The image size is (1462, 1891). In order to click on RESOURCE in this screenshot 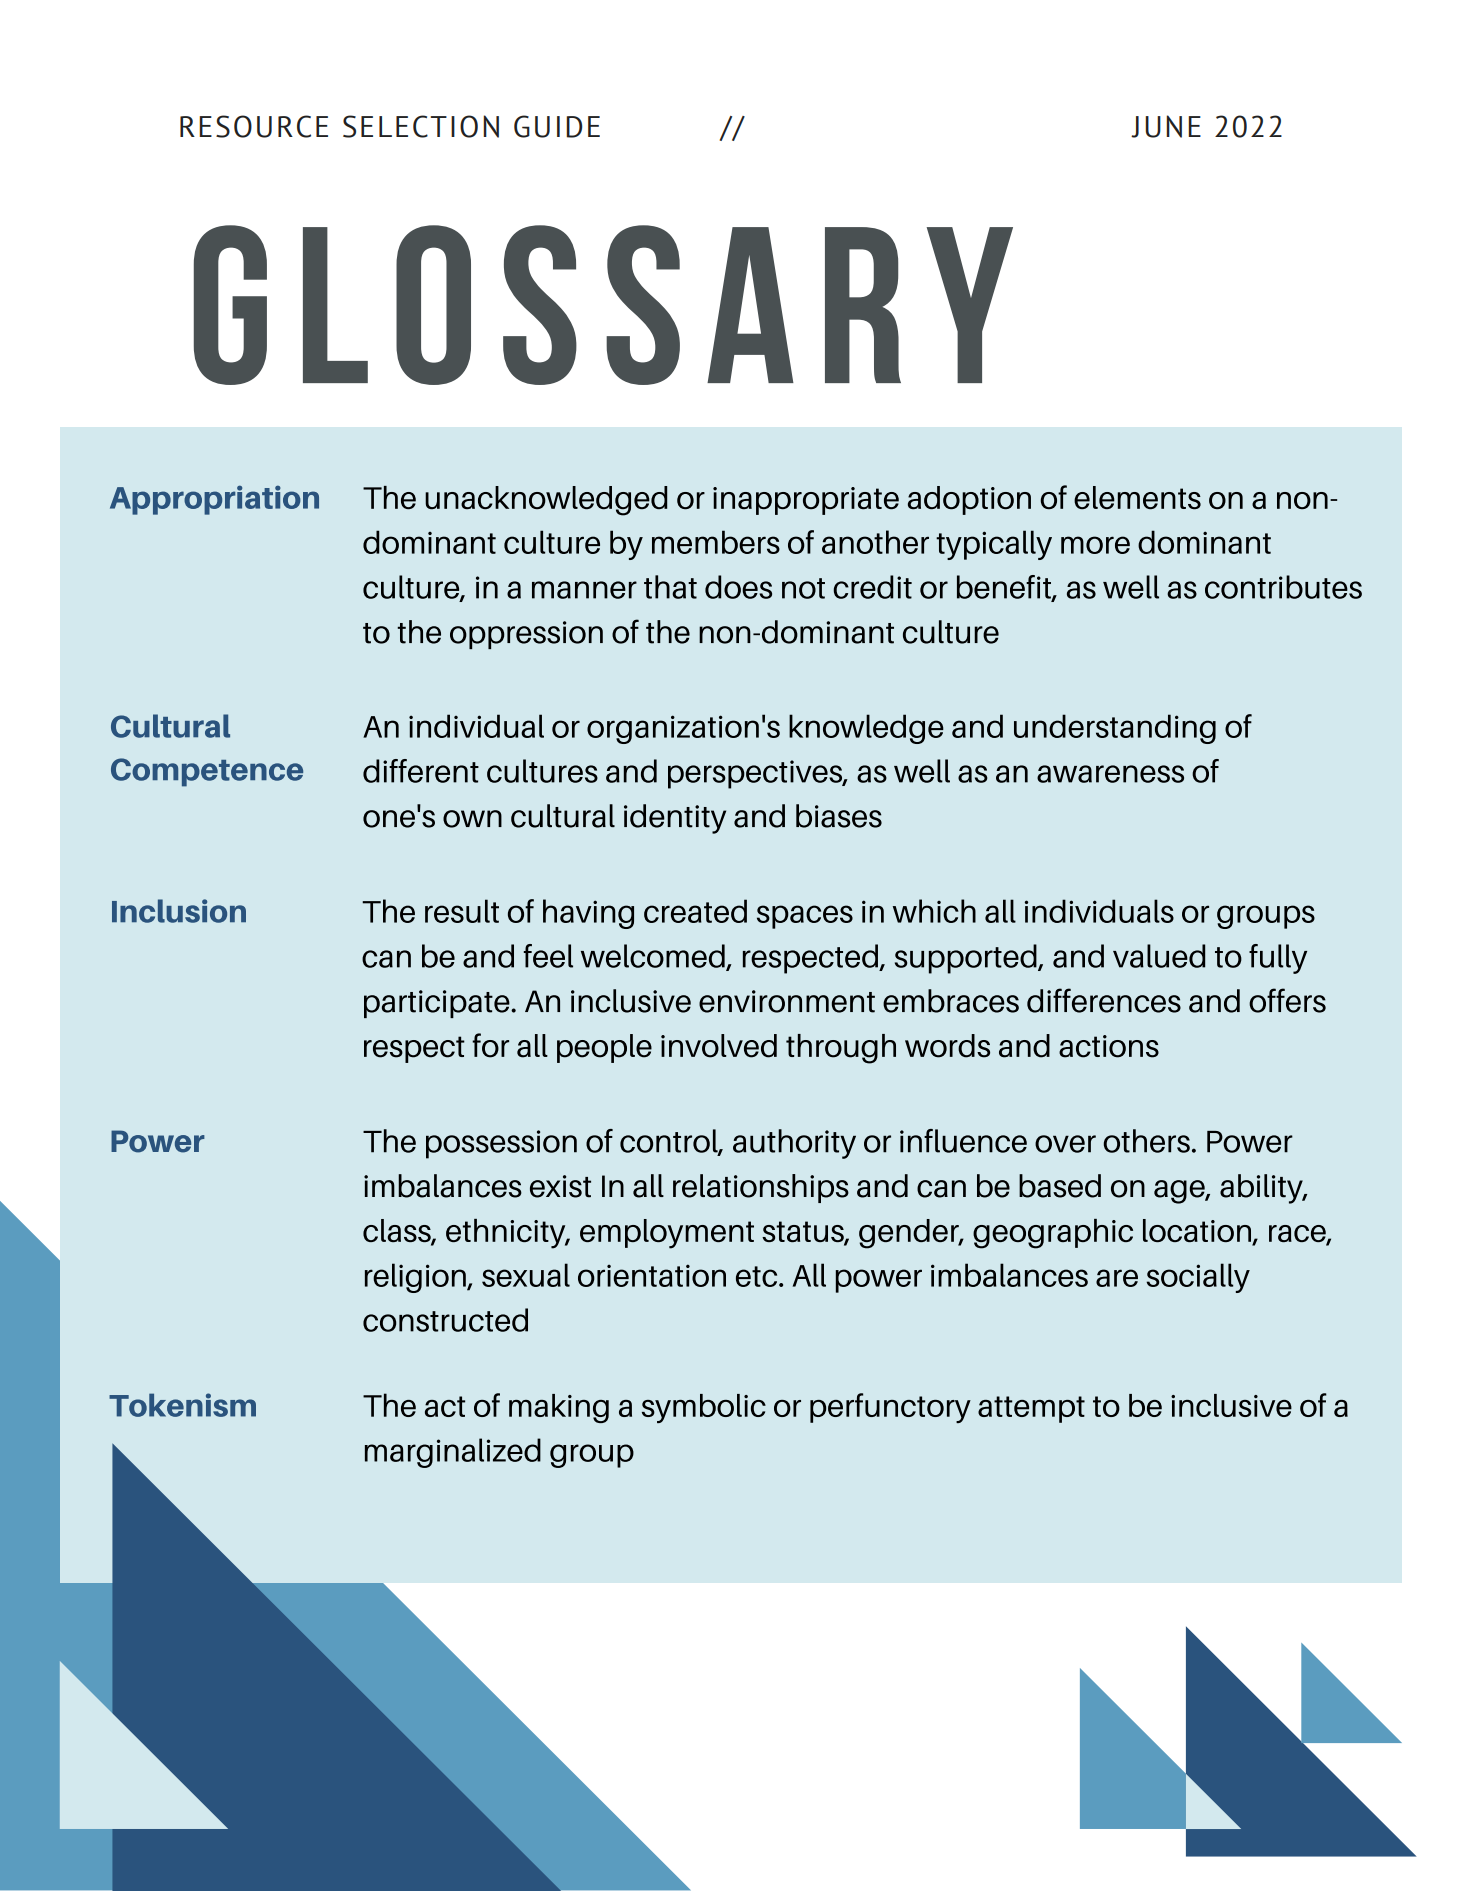, I will do `click(254, 126)`.
